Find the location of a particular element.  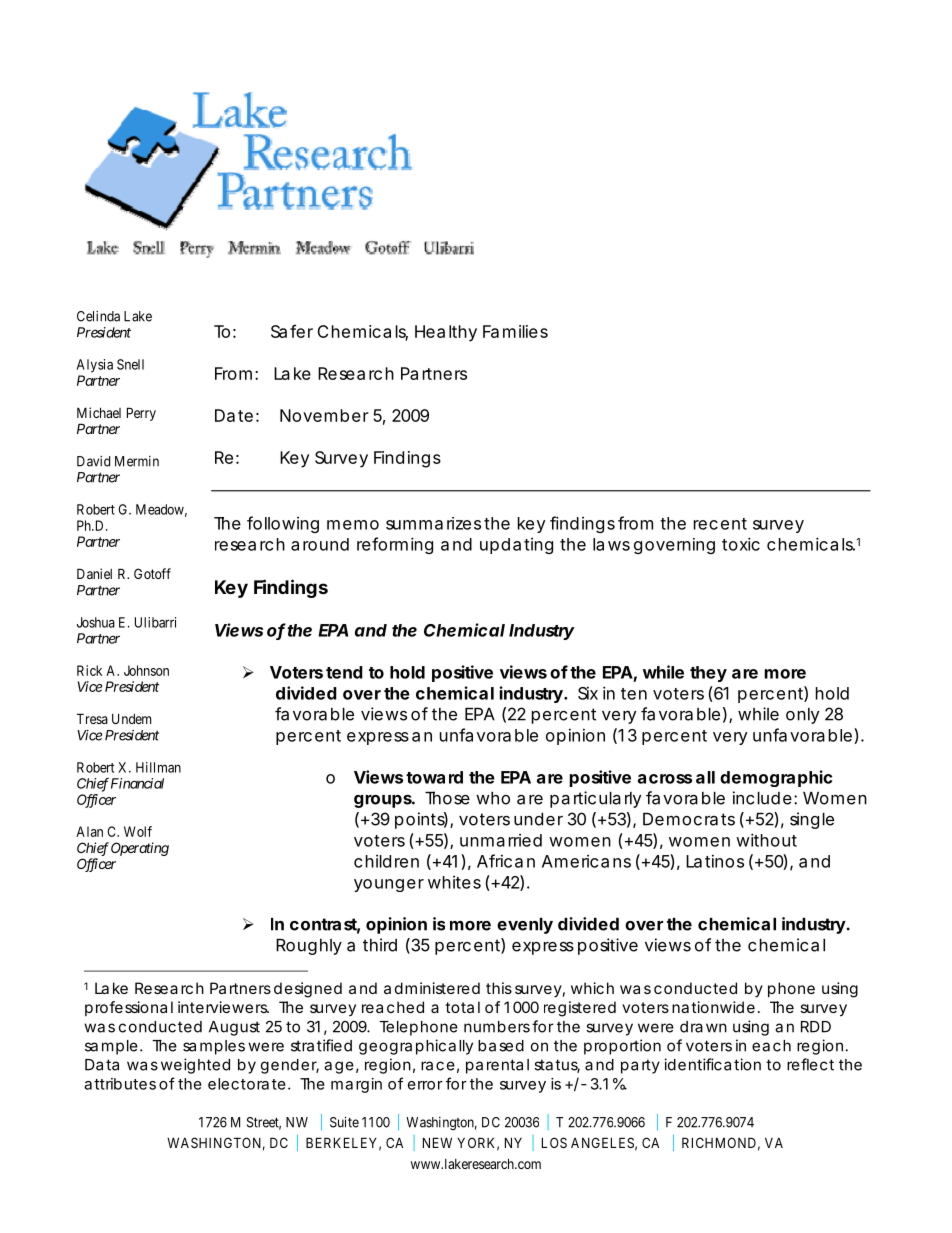

whites is located at coordinates (454, 882).
